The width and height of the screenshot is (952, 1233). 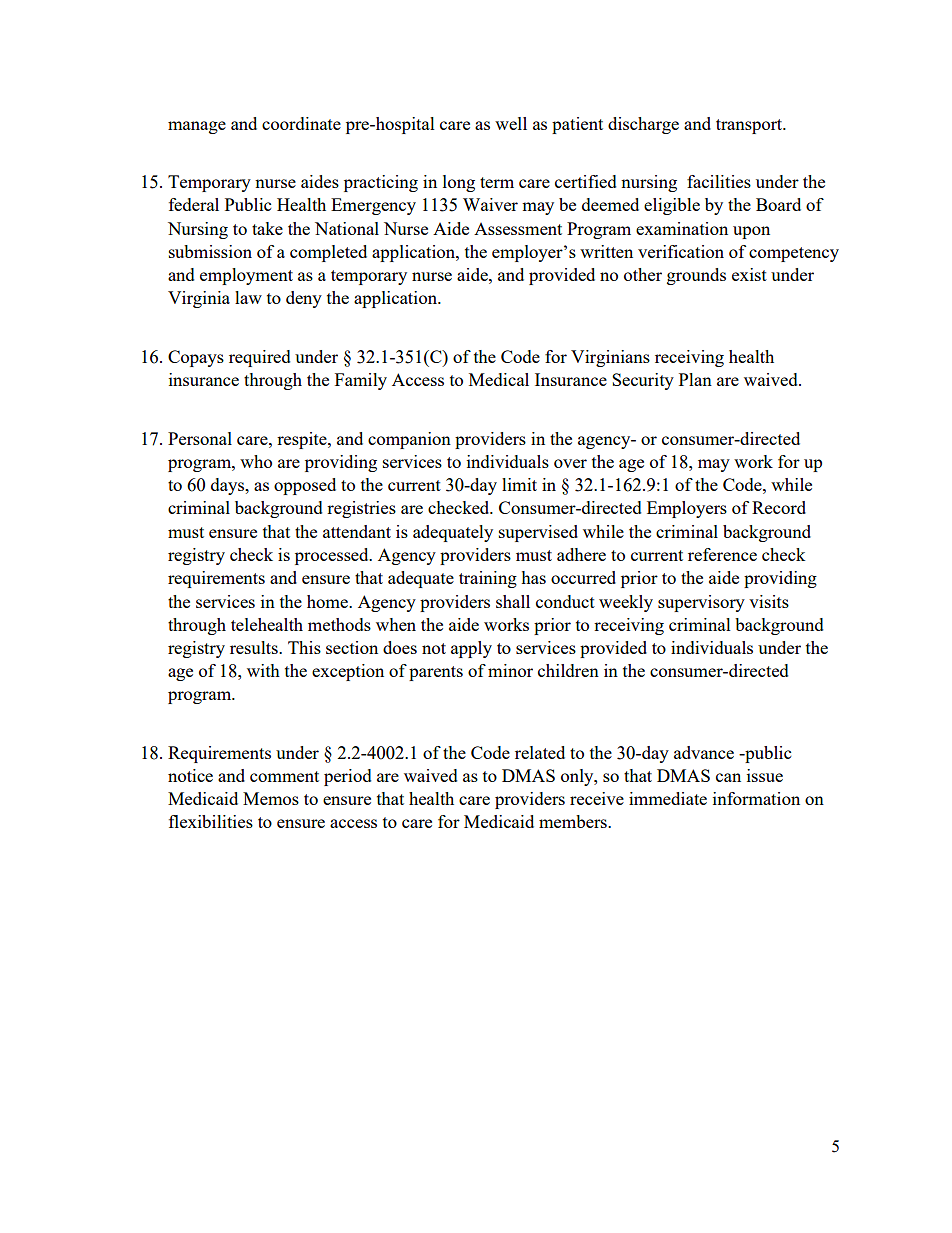 What do you see at coordinates (750, 126) in the screenshot?
I see `transport` at bounding box center [750, 126].
